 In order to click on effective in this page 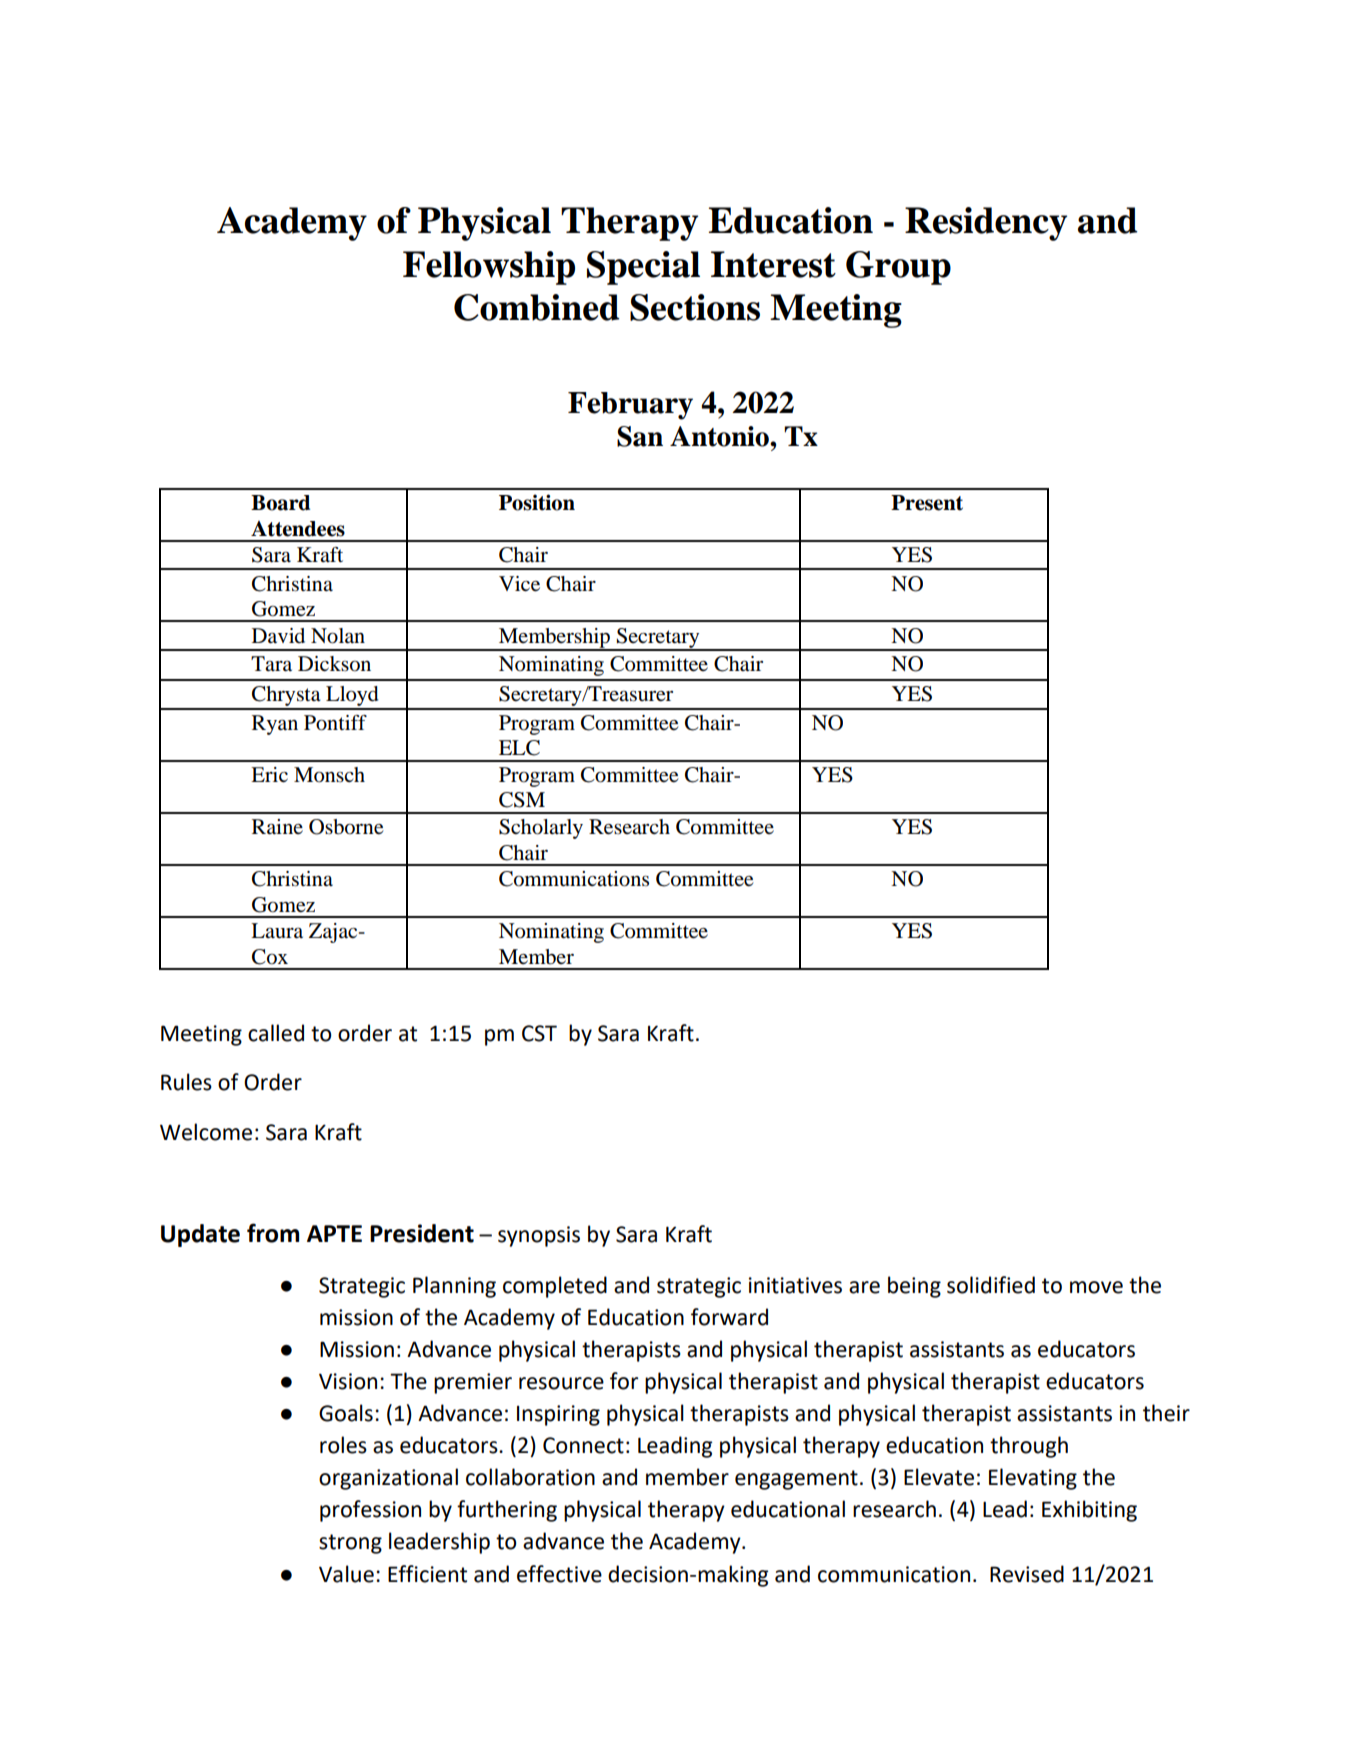, I will do `click(559, 1574)`.
